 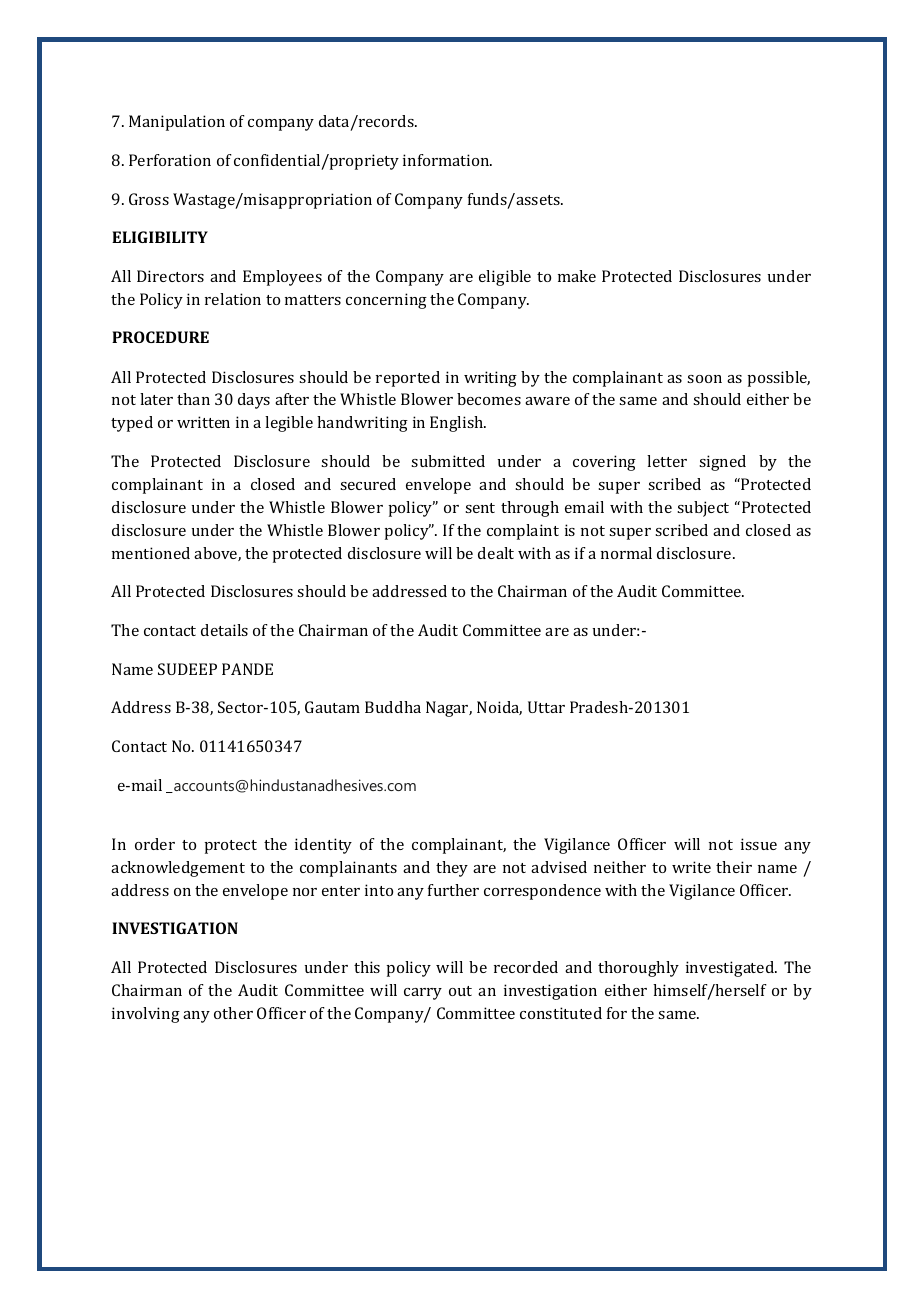 What do you see at coordinates (233, 1013) in the screenshot?
I see `other` at bounding box center [233, 1013].
